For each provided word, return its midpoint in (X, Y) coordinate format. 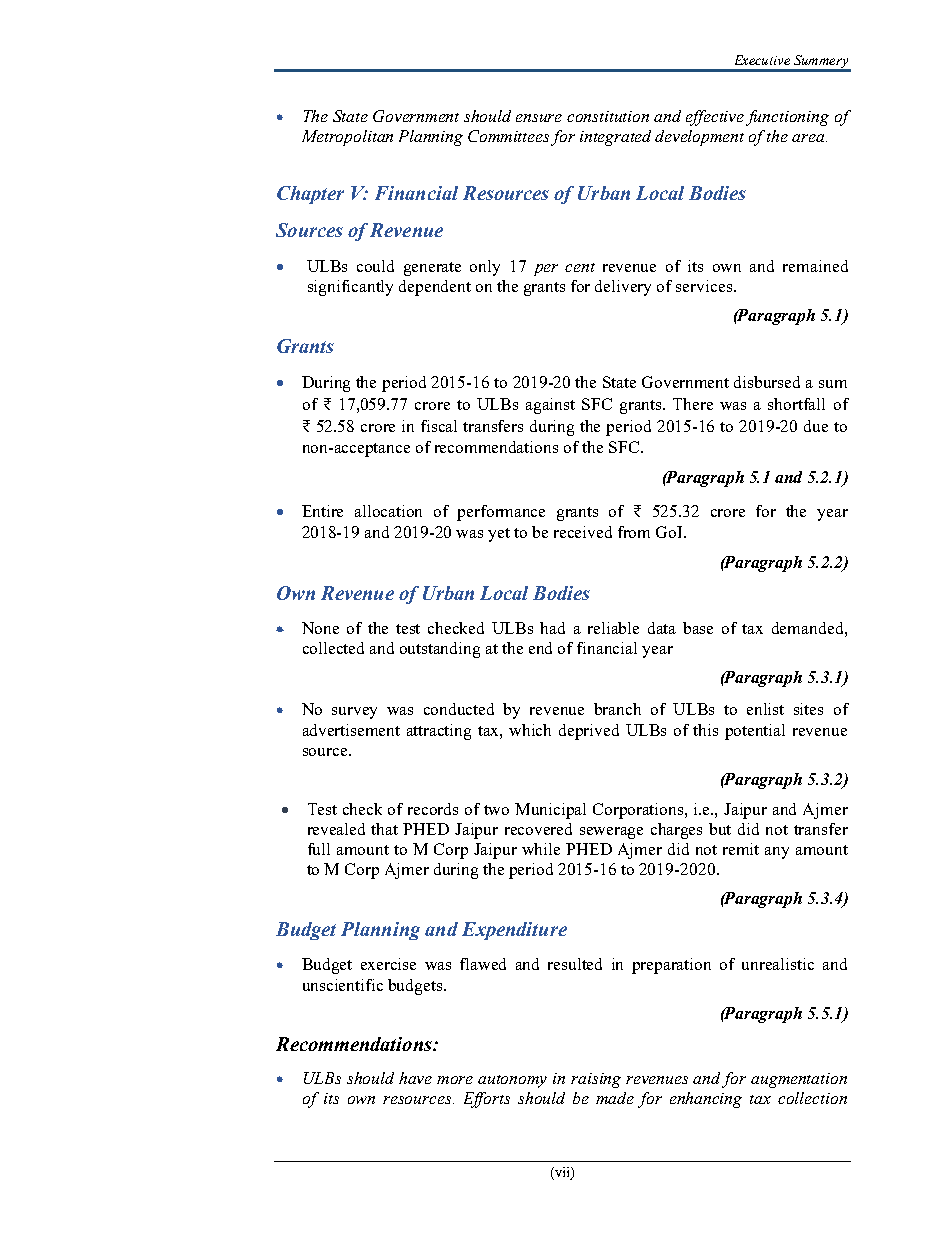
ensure (539, 118)
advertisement (351, 730)
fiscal (439, 426)
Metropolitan (347, 138)
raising (596, 1080)
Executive (762, 60)
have (415, 1078)
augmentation (799, 1080)
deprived (589, 732)
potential (755, 732)
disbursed (767, 382)
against (550, 406)
